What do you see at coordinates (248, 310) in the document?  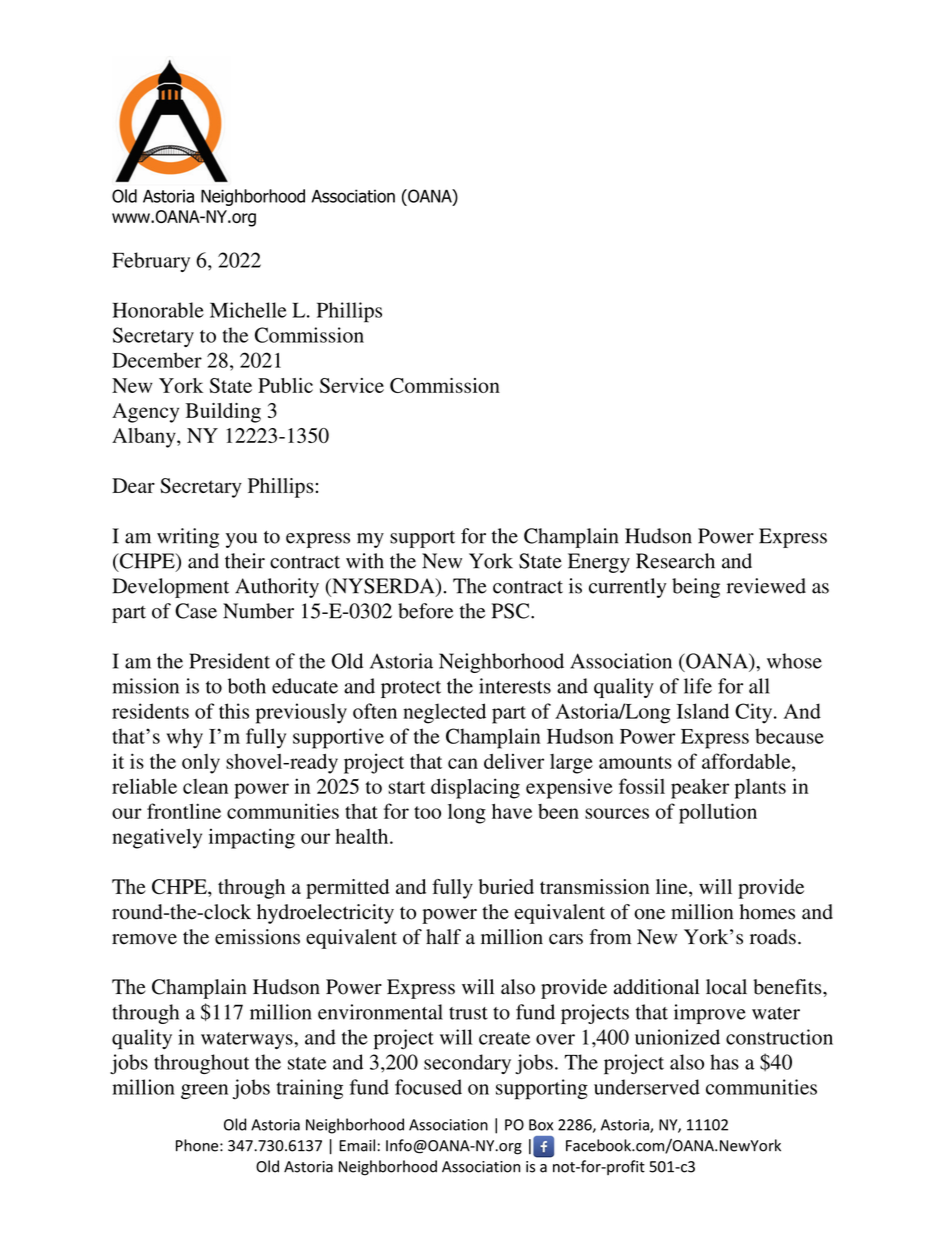 I see `Michelle` at bounding box center [248, 310].
